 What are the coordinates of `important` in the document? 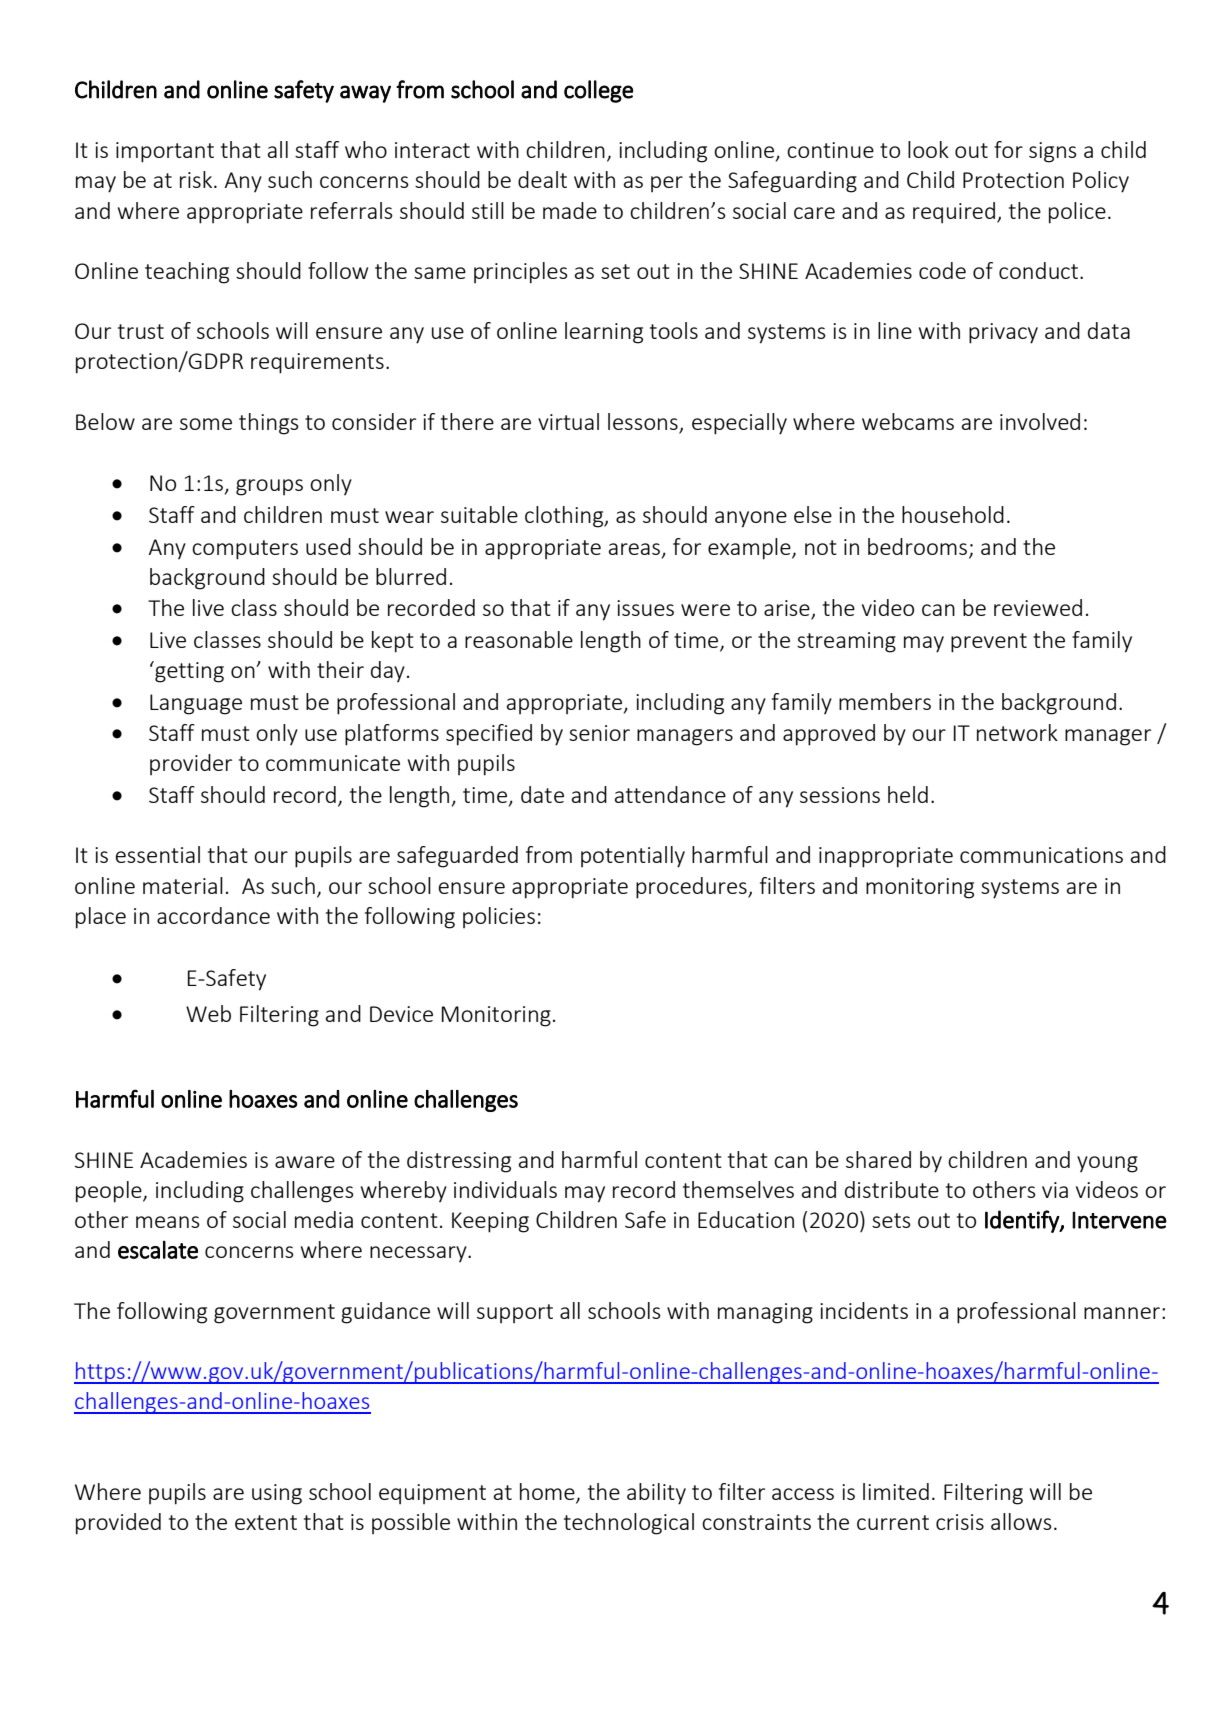 It's located at (165, 152).
